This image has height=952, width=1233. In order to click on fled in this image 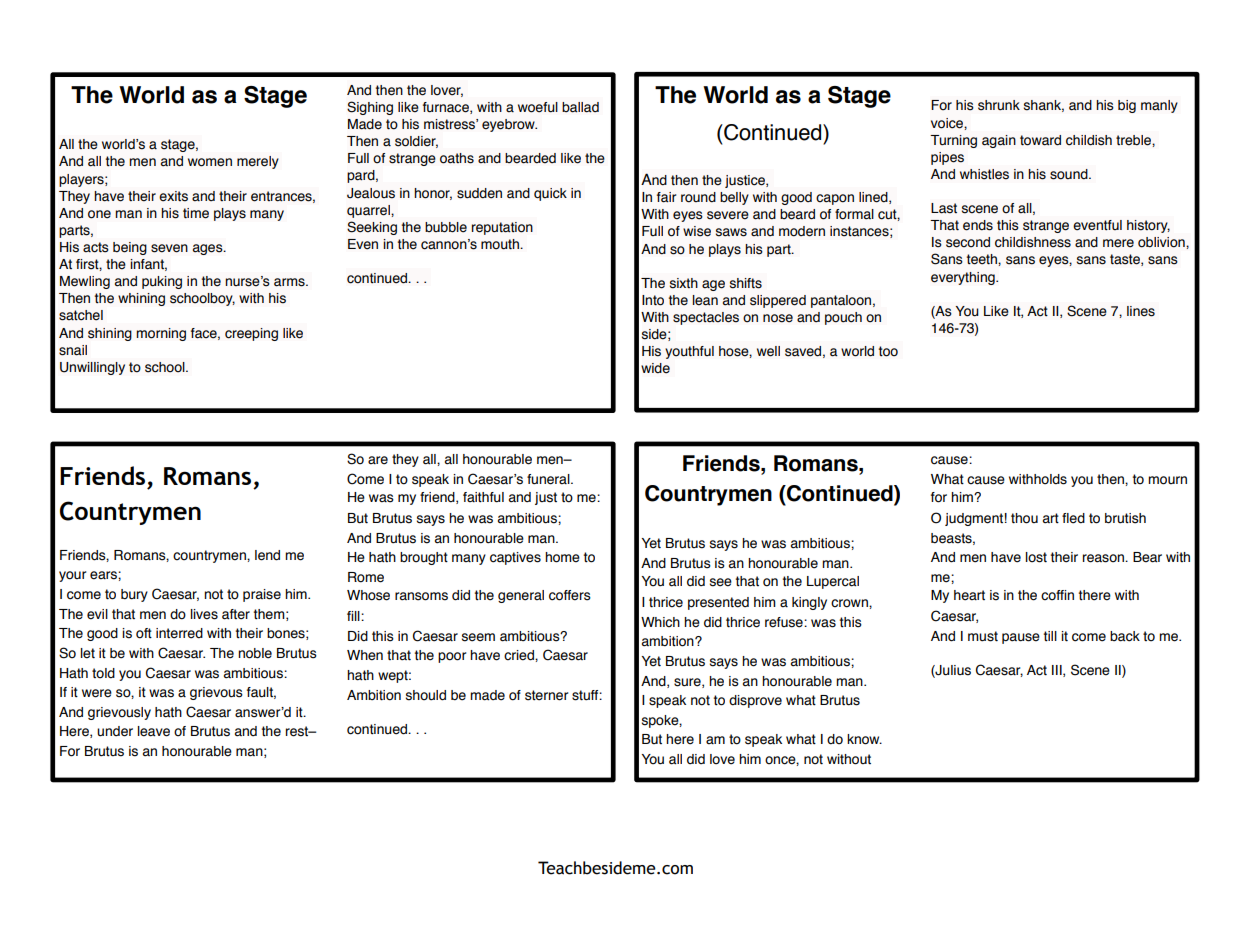, I will do `click(1073, 518)`.
